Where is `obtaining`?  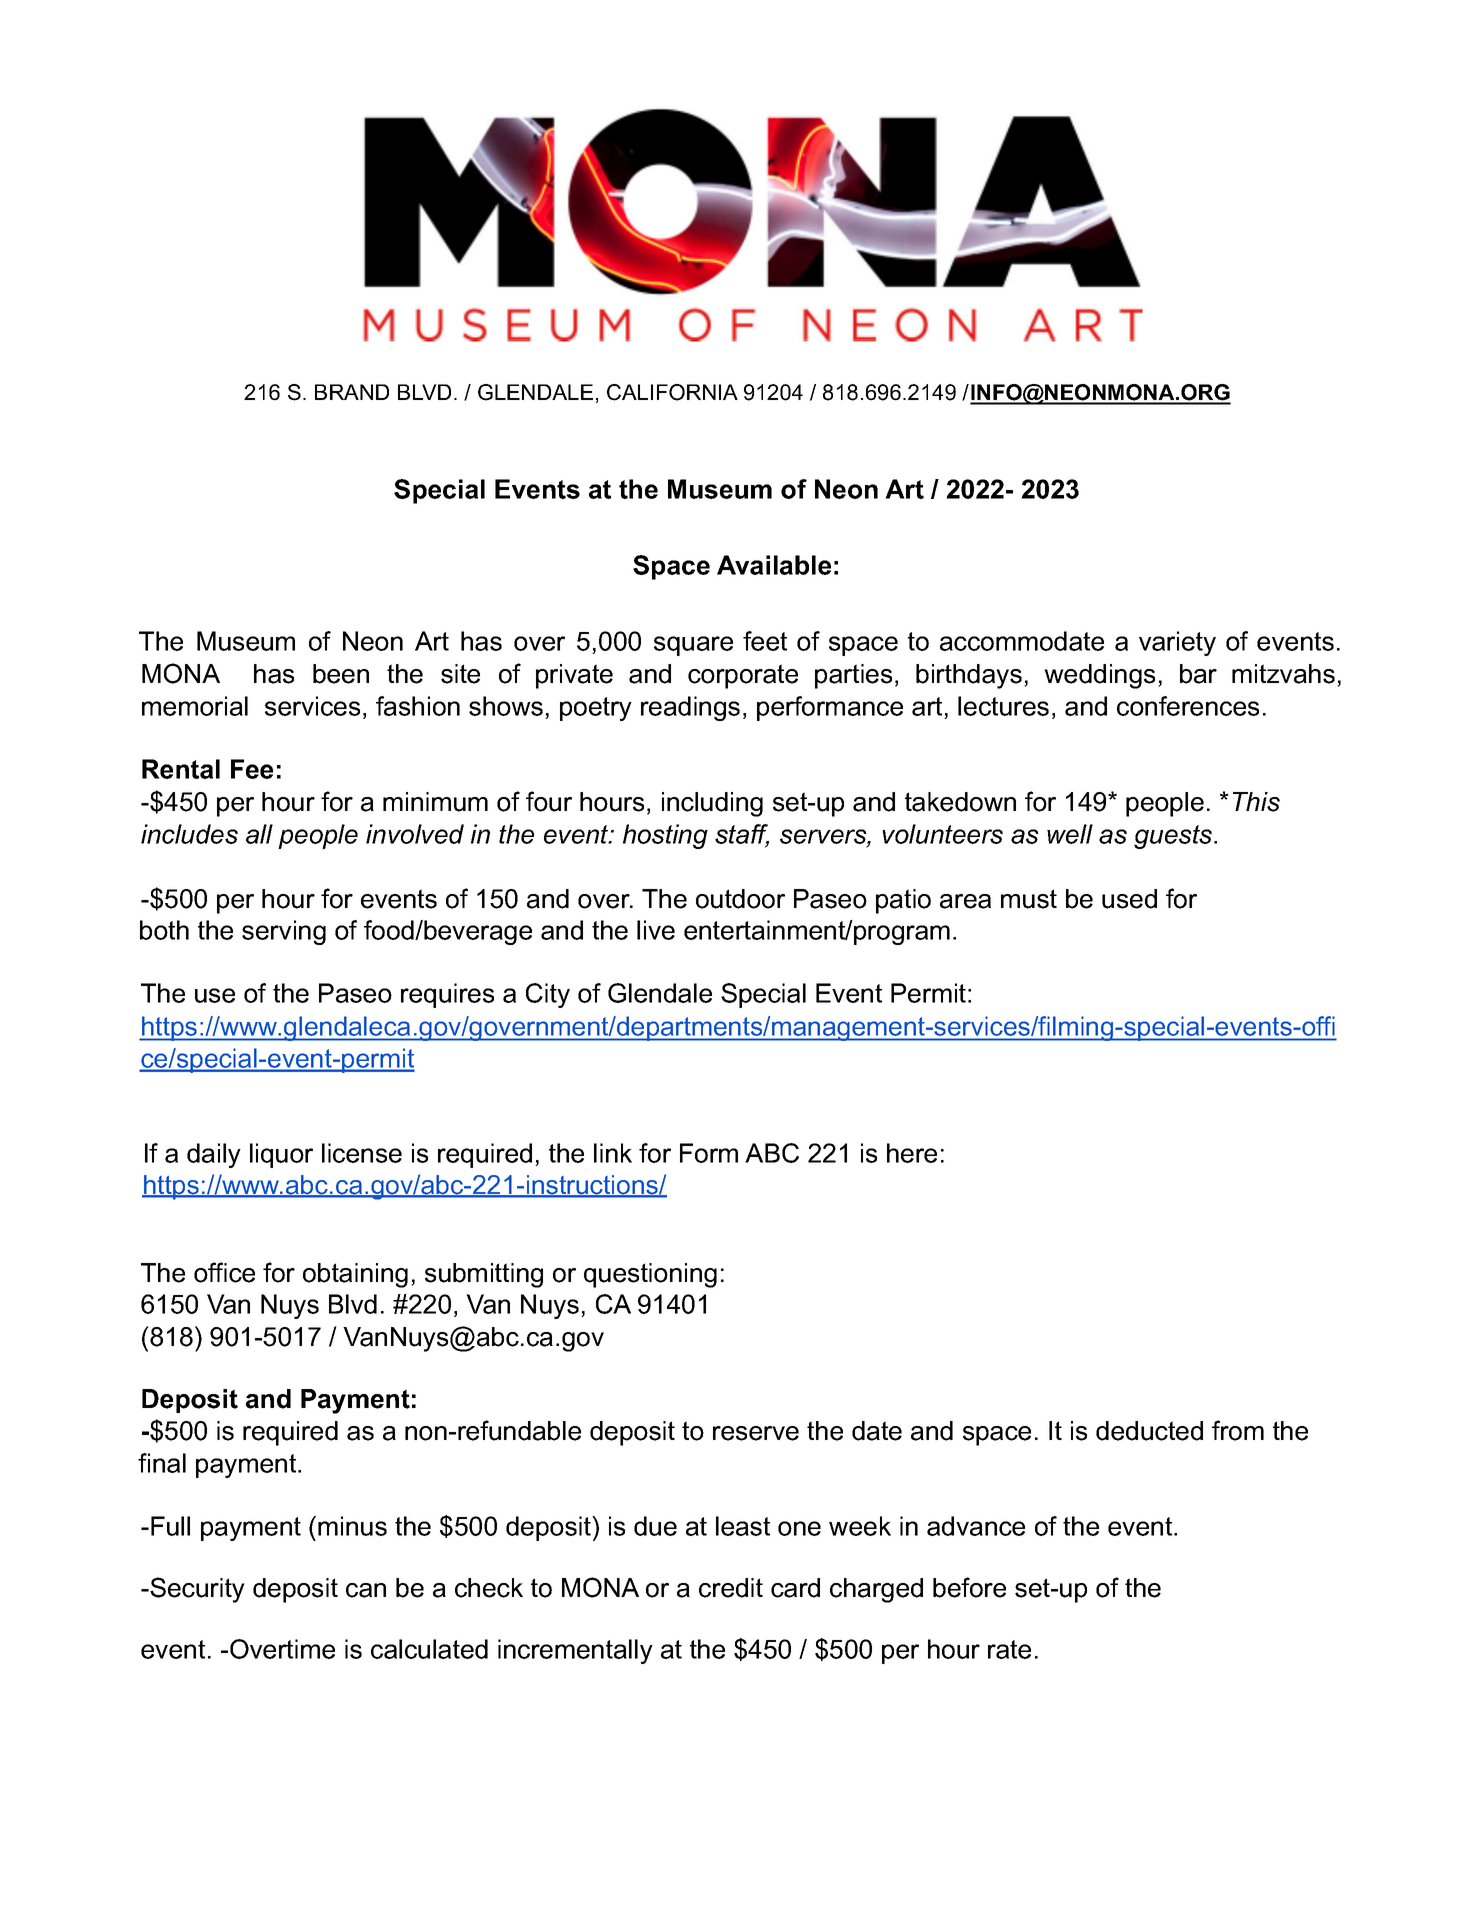
obtaining is located at coordinates (355, 1275).
